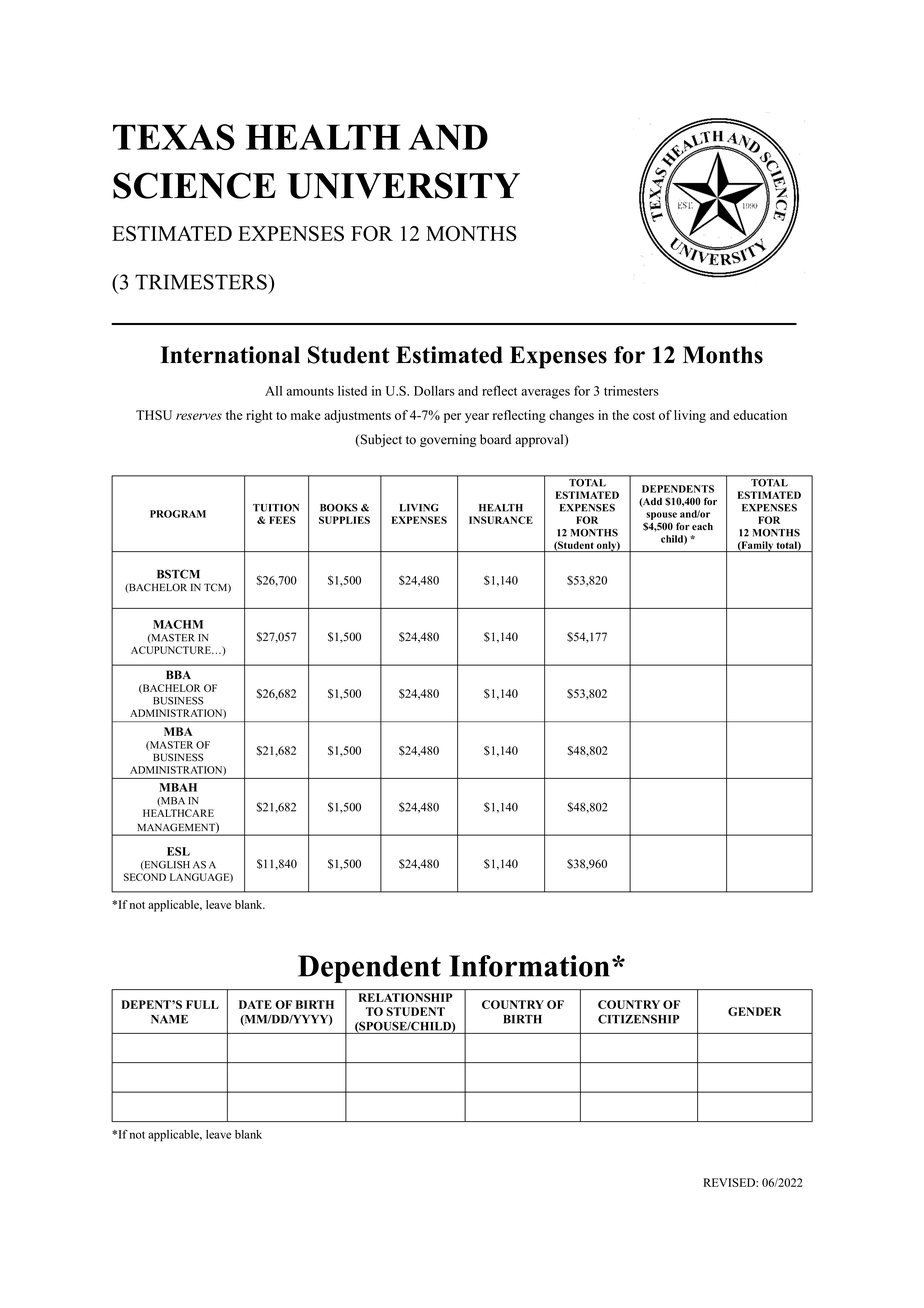  Describe the element at coordinates (434, 391) in the screenshot. I see `Dollars` at that location.
